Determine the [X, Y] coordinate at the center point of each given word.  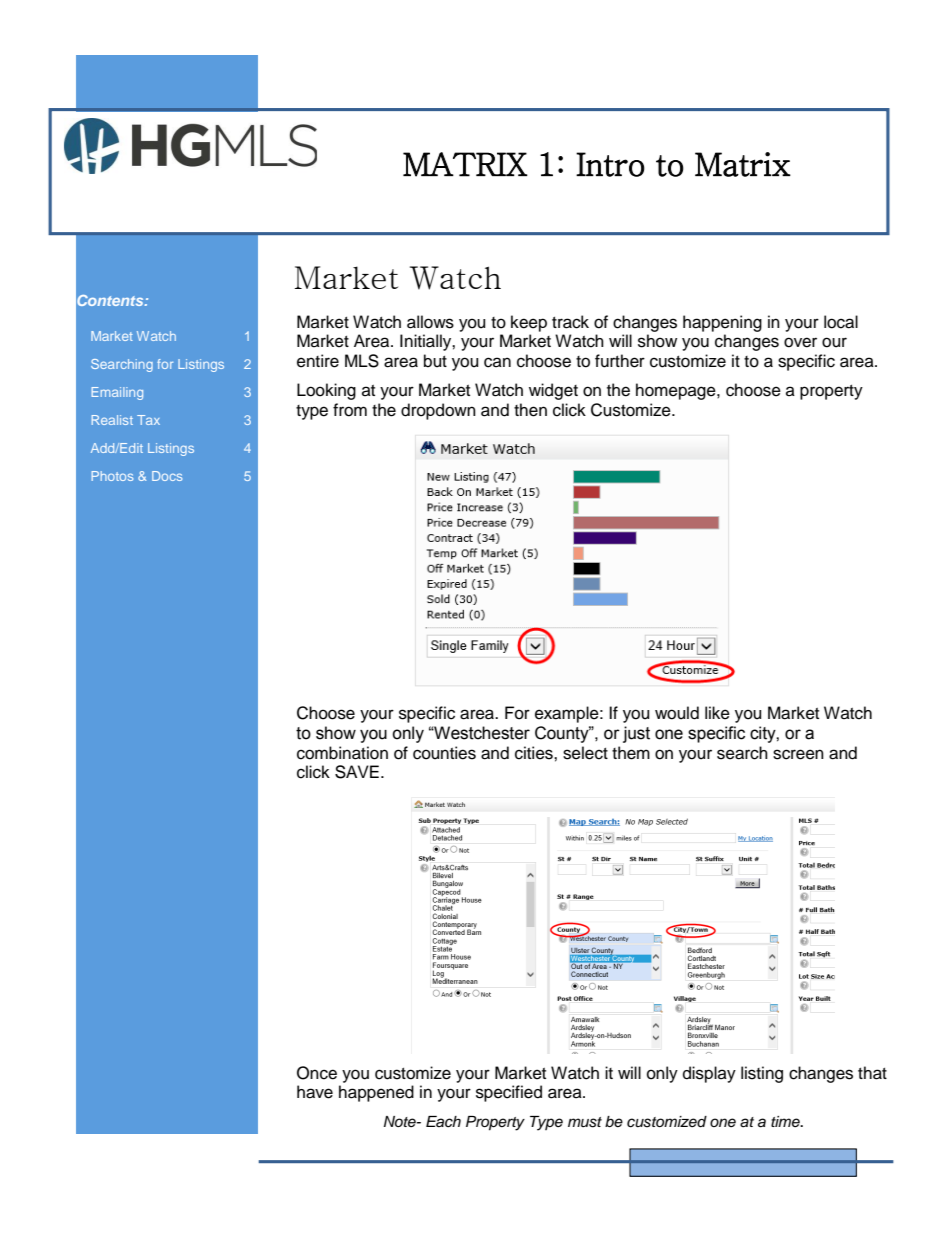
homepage [677, 391]
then [530, 410]
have [315, 1092]
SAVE [357, 772]
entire [318, 361]
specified [509, 1093]
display [709, 1074]
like [717, 713]
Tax [148, 420]
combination [342, 753]
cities [535, 753]
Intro [610, 164]
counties [444, 753]
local [841, 322]
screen [798, 754]
